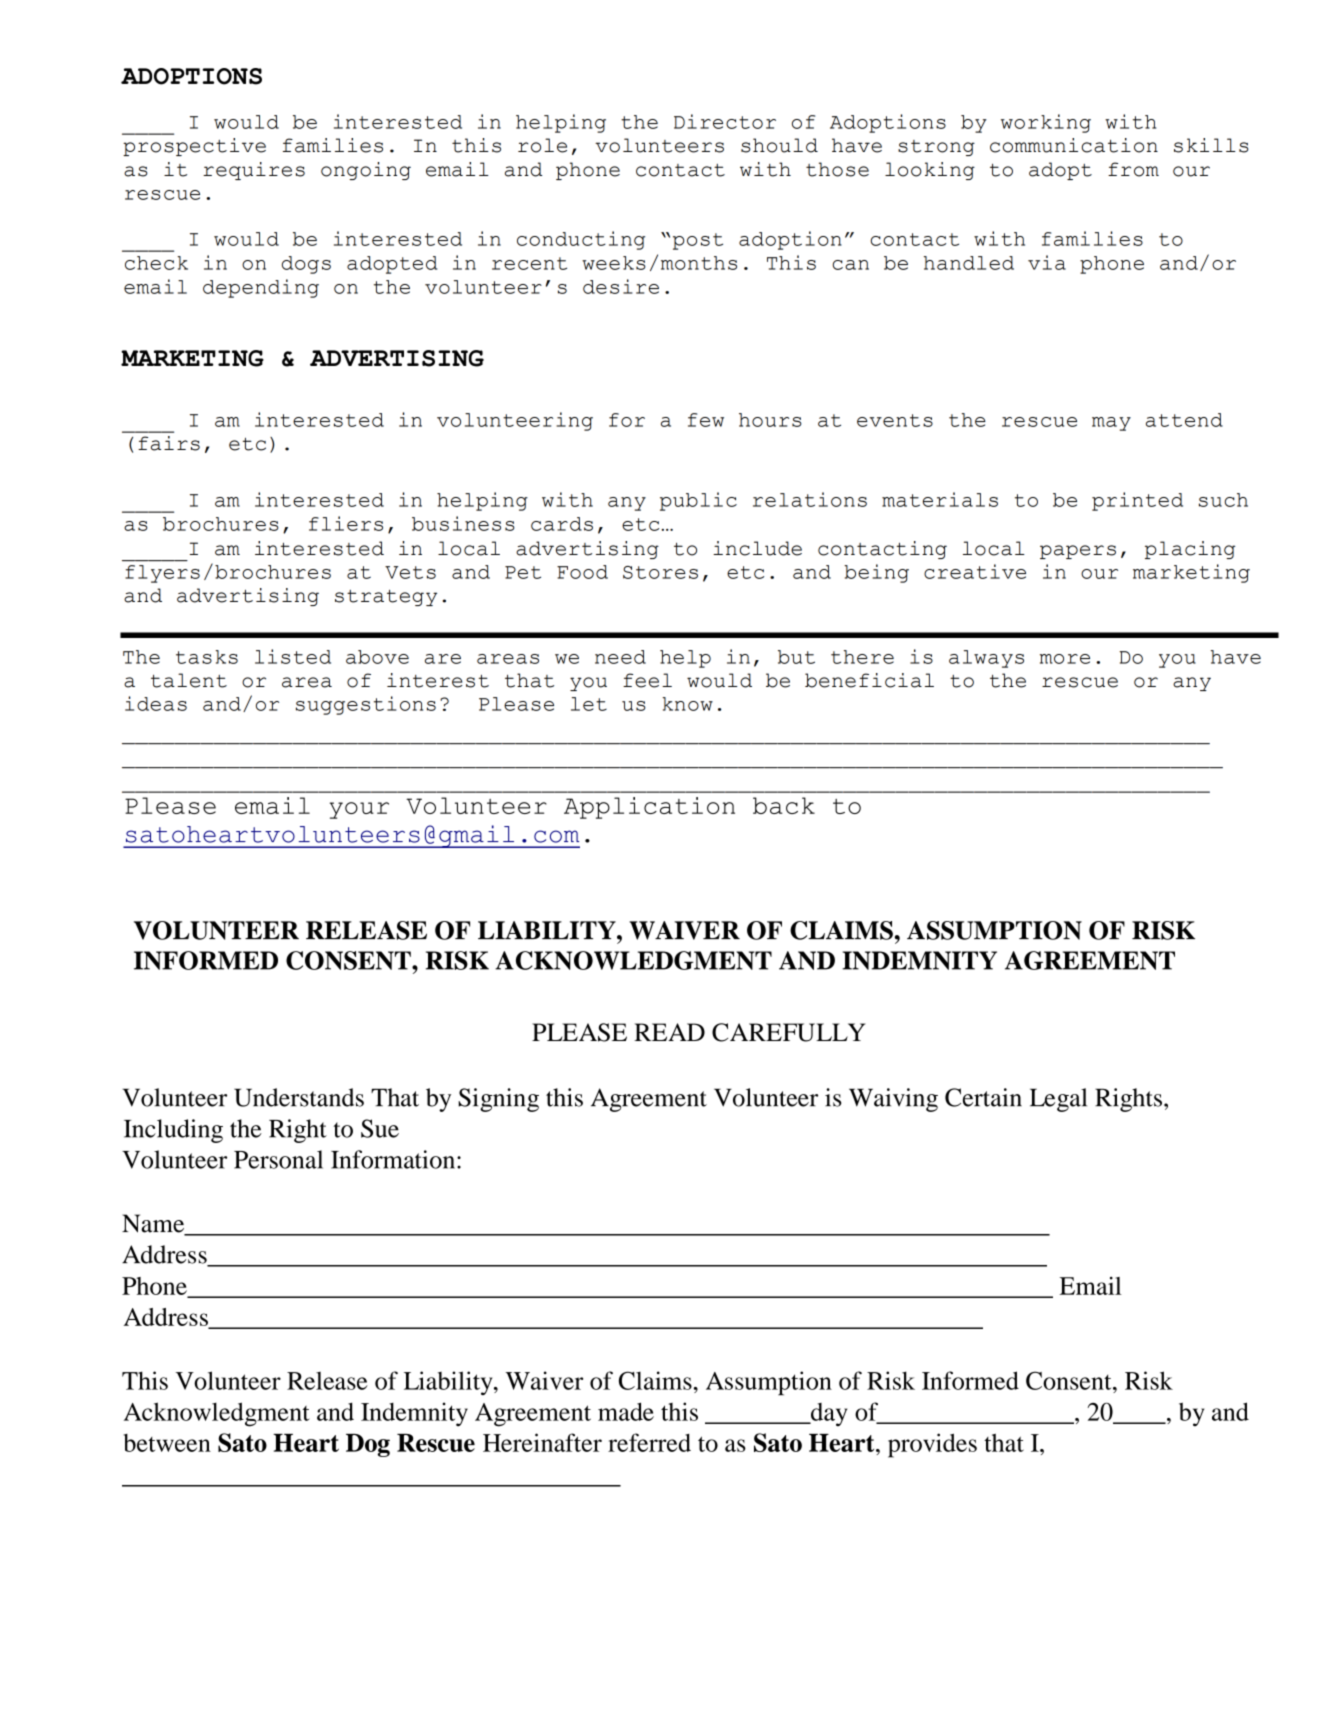 The width and height of the page is (1337, 1731). What do you see at coordinates (359, 810) in the page?
I see `your` at bounding box center [359, 810].
